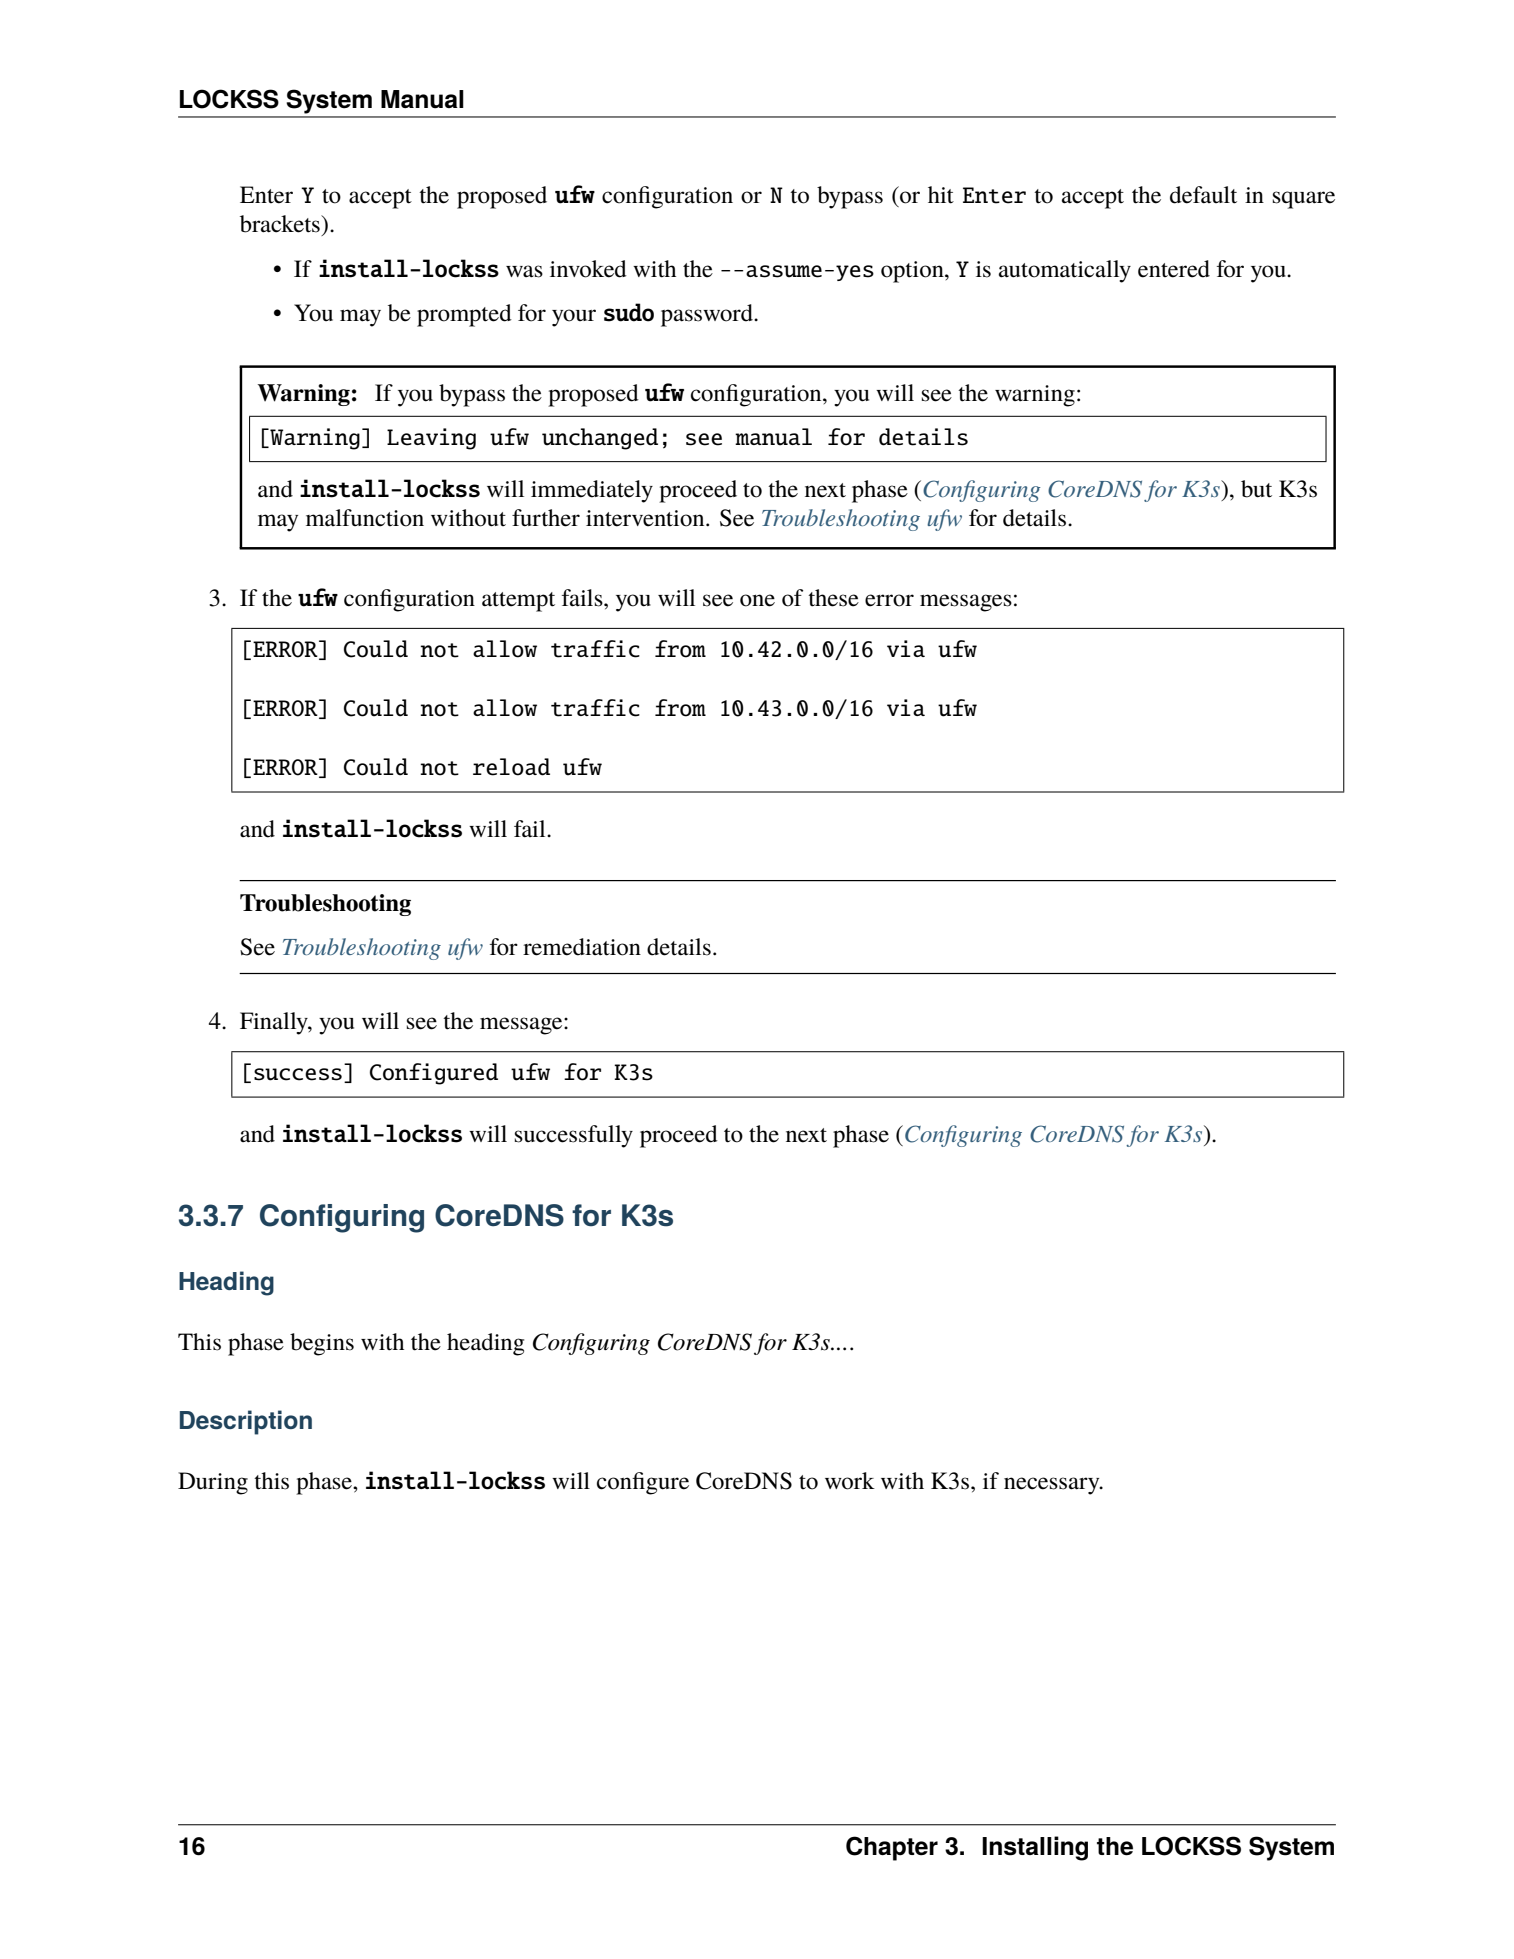 This document has height=1959, width=1514. What do you see at coordinates (892, 1848) in the document?
I see `Chapter` at bounding box center [892, 1848].
